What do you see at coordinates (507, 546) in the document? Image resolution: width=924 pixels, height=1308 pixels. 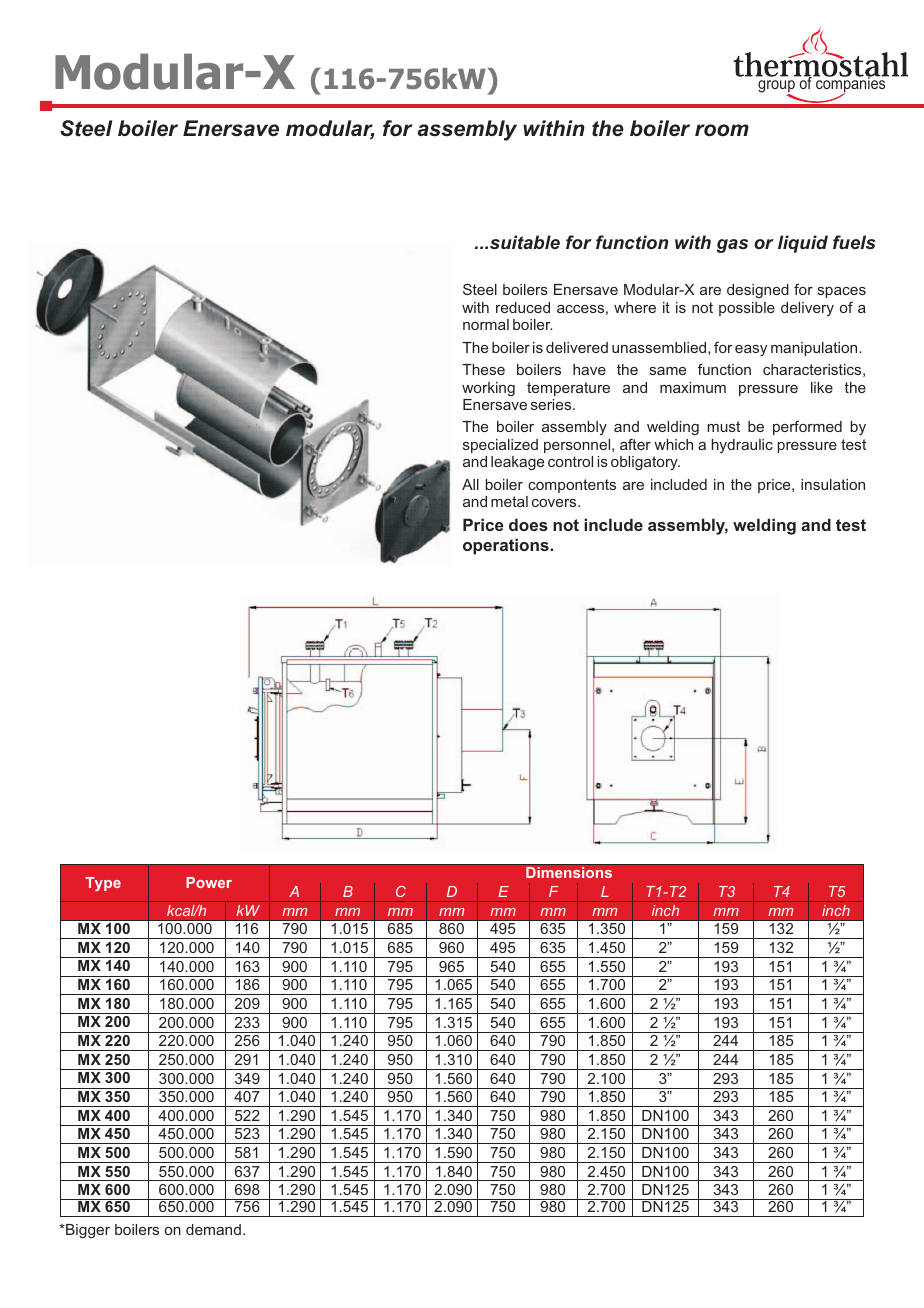 I see `operations` at bounding box center [507, 546].
